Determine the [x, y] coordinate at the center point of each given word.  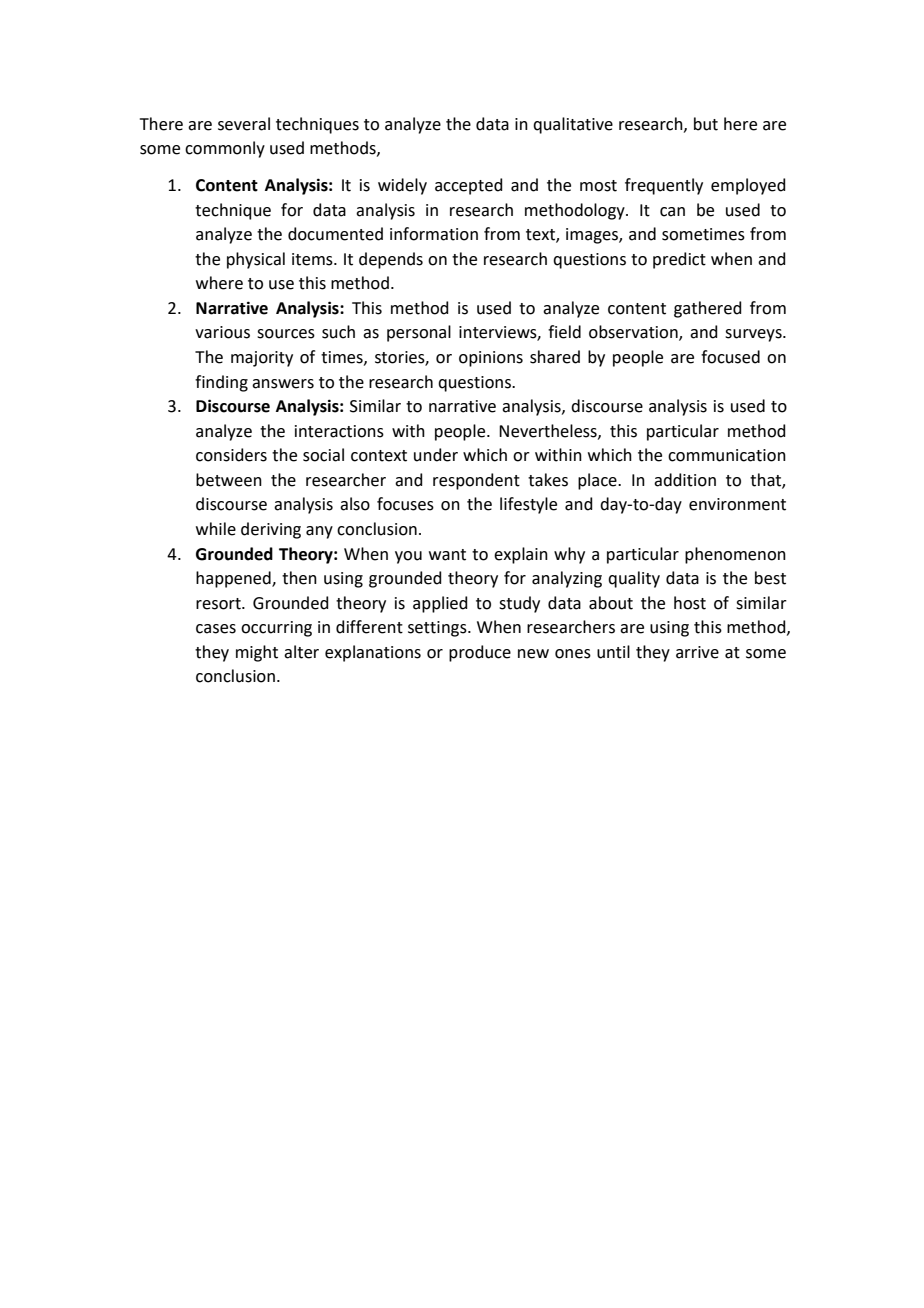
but [706, 124]
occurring [276, 629]
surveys [754, 335]
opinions [491, 359]
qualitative [573, 125]
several [244, 124]
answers [283, 384]
